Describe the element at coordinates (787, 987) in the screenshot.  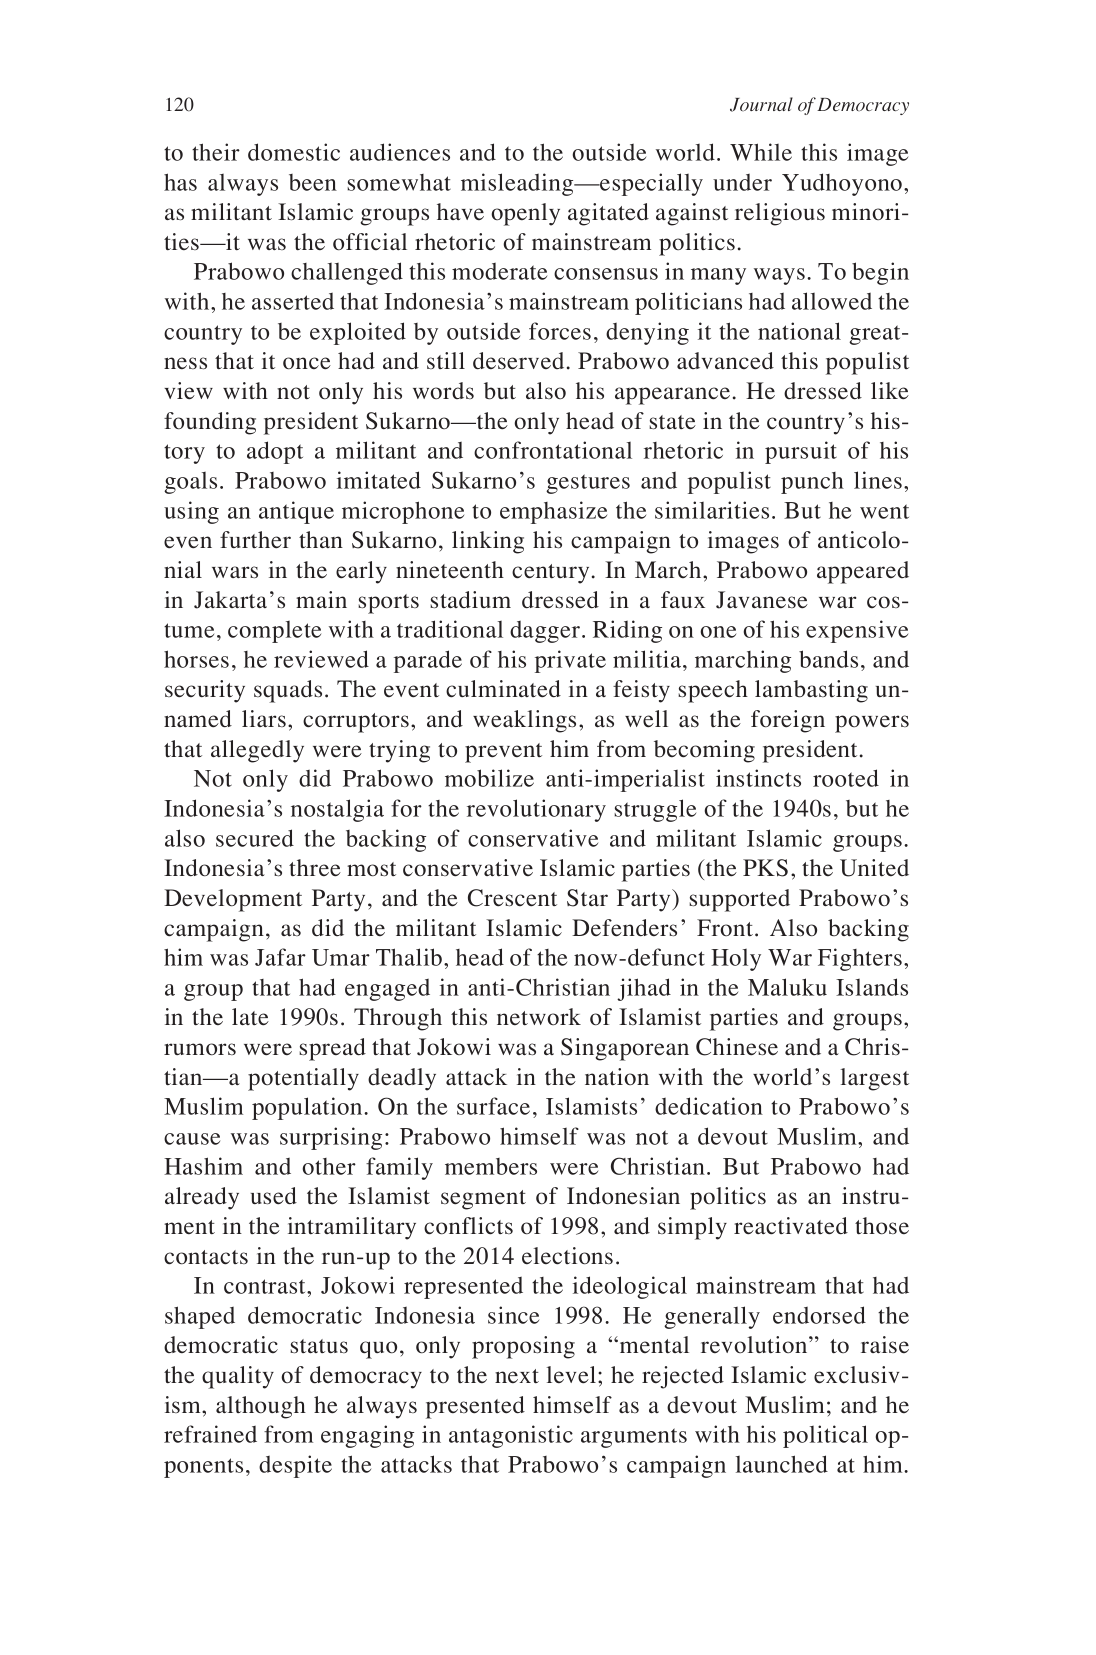
I see `Maluku` at that location.
